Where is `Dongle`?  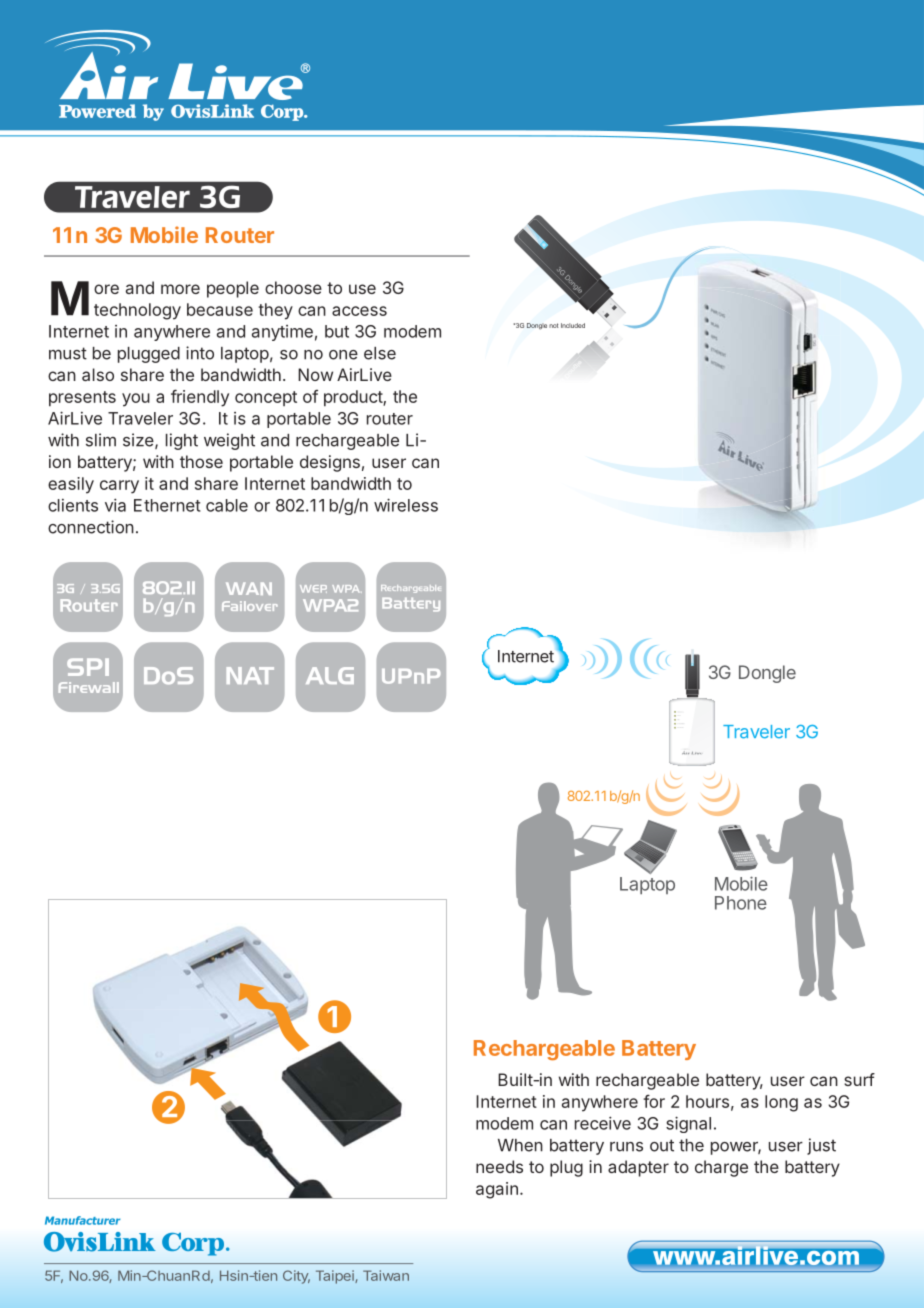
Dongle is located at coordinates (767, 674).
